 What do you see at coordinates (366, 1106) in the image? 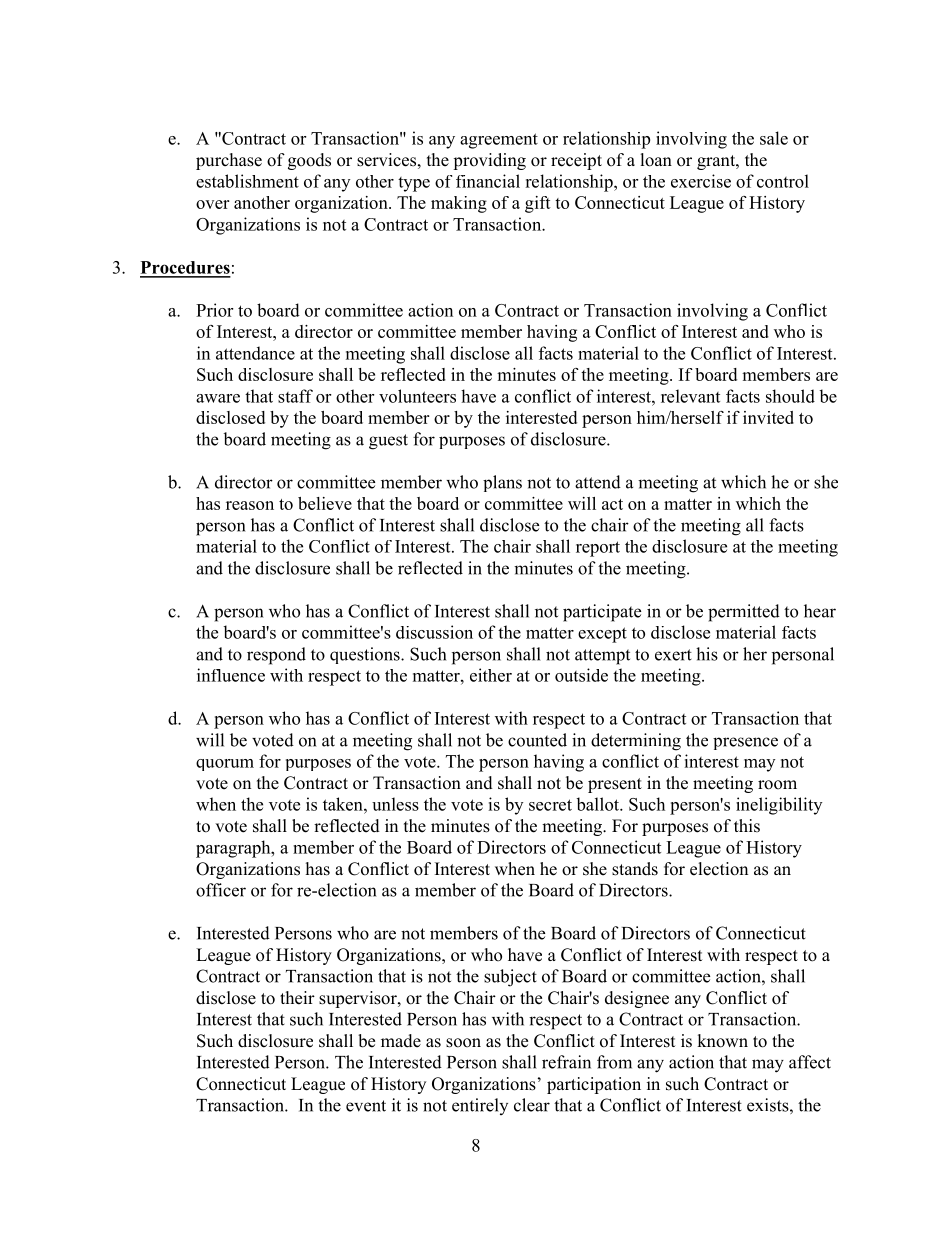
I see `event` at bounding box center [366, 1106].
